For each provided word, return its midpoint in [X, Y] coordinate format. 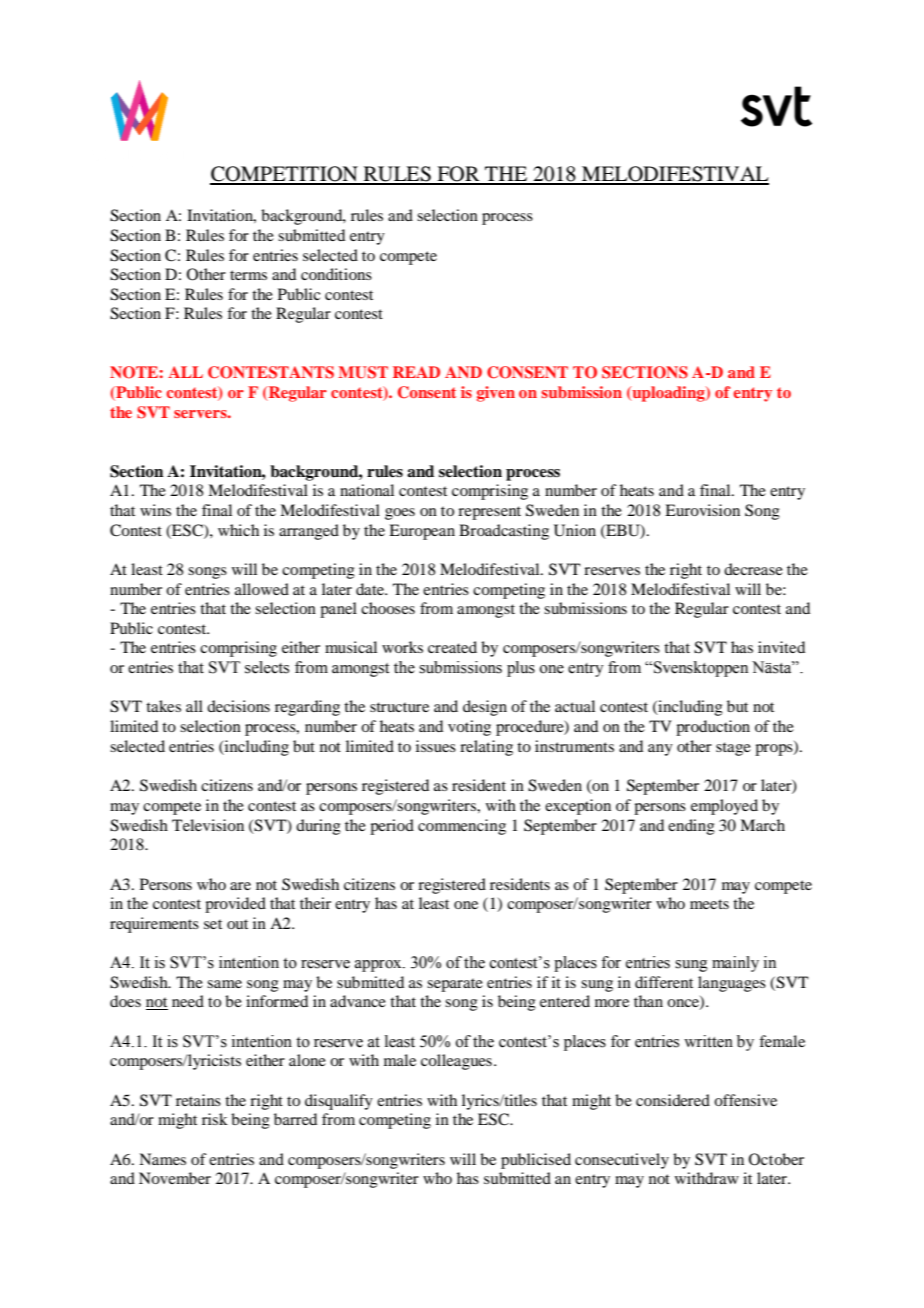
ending [691, 827]
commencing [462, 827]
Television [208, 825]
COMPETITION [285, 175]
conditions [336, 274]
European [422, 532]
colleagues [456, 1062]
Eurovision [702, 510]
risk [215, 1119]
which [238, 530]
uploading [668, 394]
